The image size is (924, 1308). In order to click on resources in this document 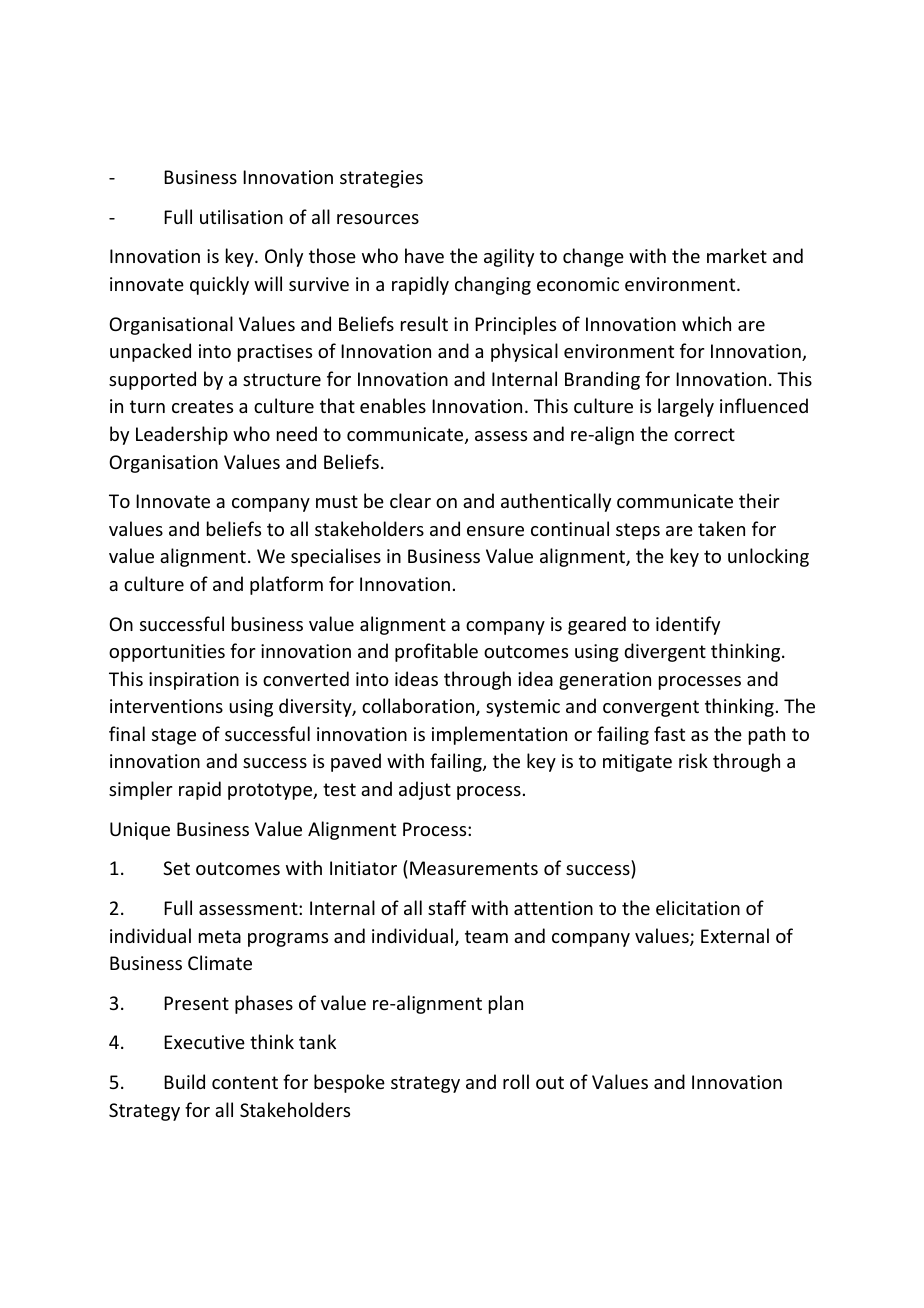, I will do `click(378, 219)`.
